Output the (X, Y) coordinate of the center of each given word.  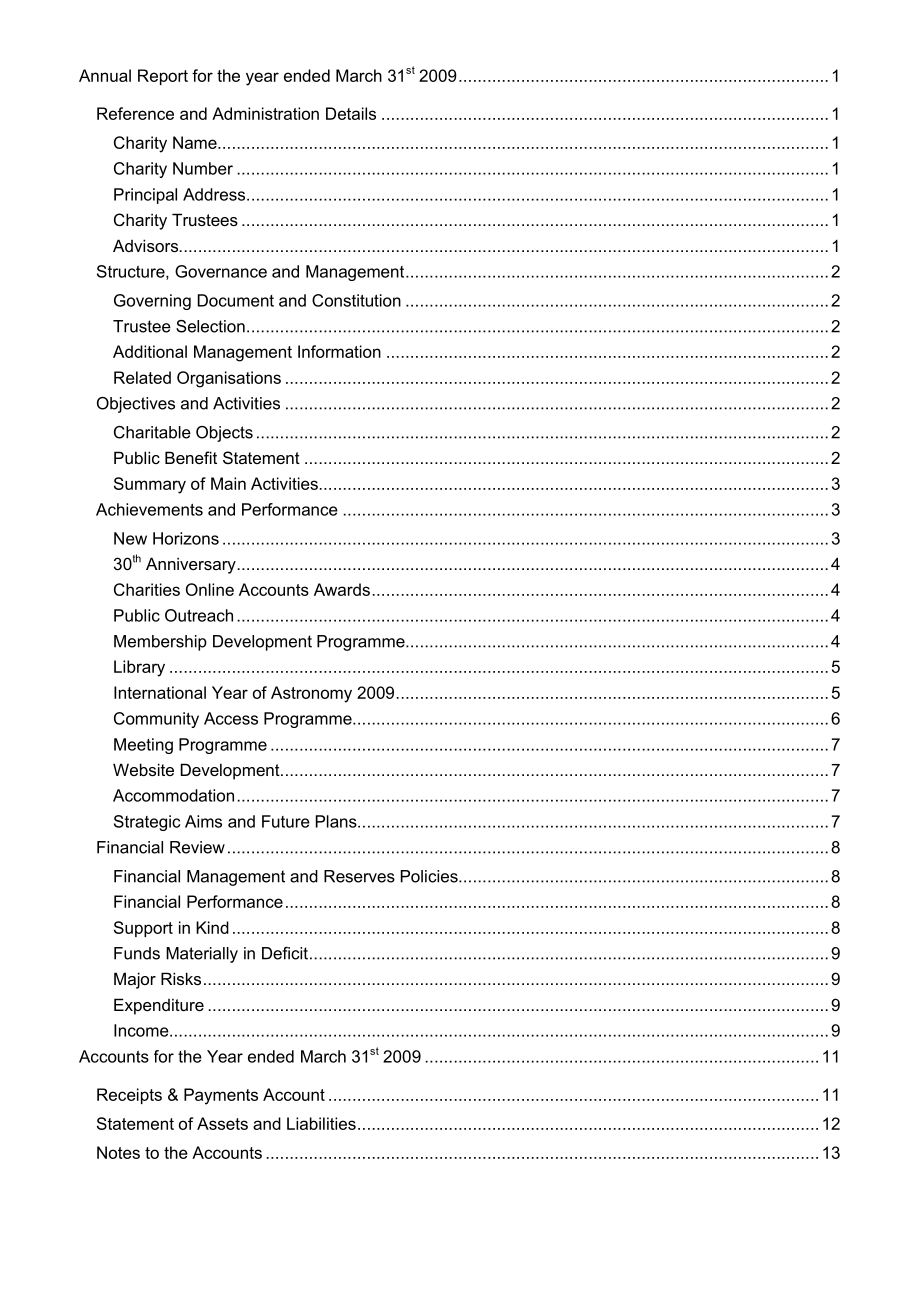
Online (210, 589)
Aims (203, 821)
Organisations (229, 379)
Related (142, 377)
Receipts (129, 1096)
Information (339, 351)
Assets (222, 1123)
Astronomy (311, 694)
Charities (147, 589)
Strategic (147, 823)
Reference (135, 113)
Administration (265, 113)
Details (351, 113)
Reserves (359, 876)
